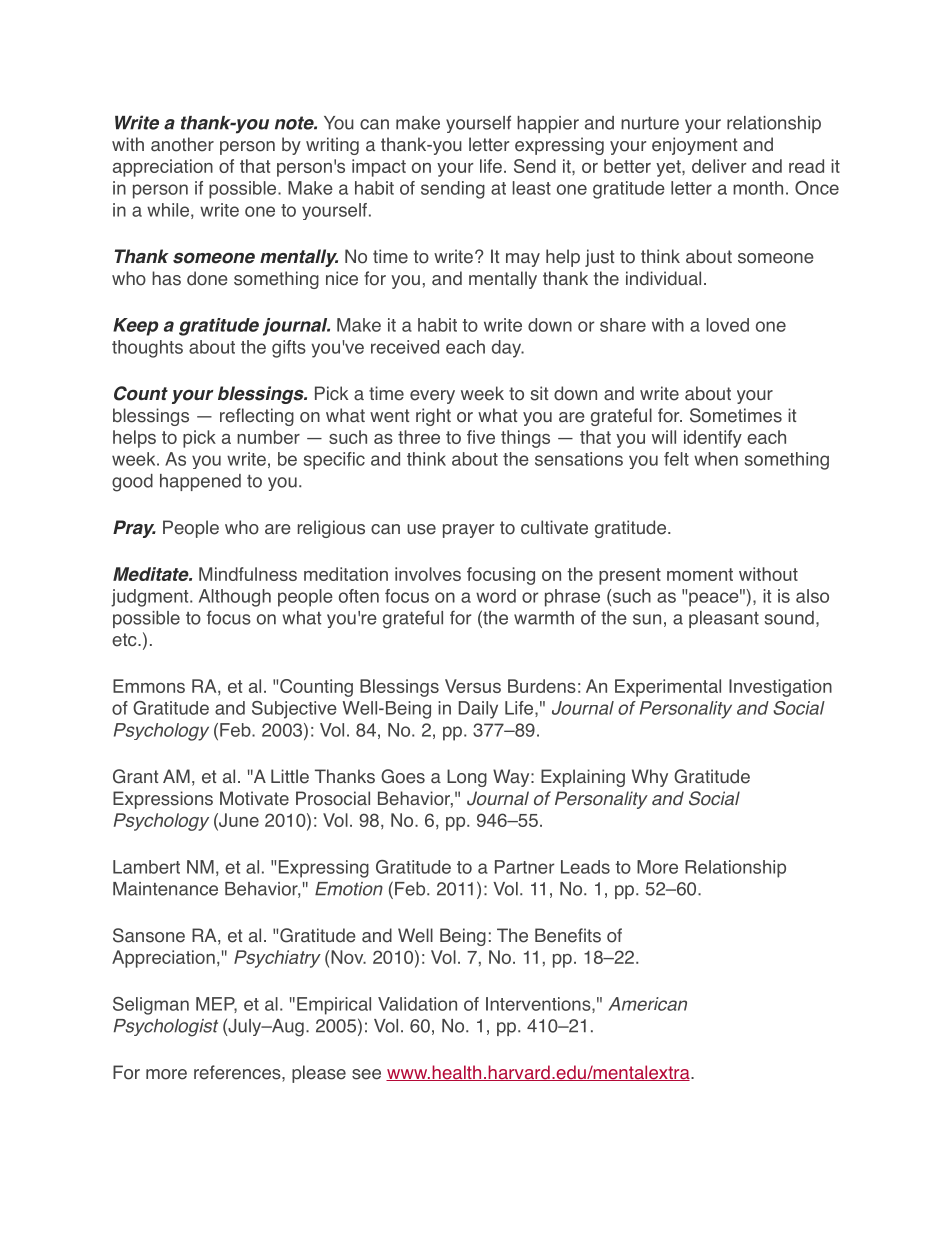 This screenshot has width=952, height=1233. I want to click on Psychologist, so click(166, 1028).
